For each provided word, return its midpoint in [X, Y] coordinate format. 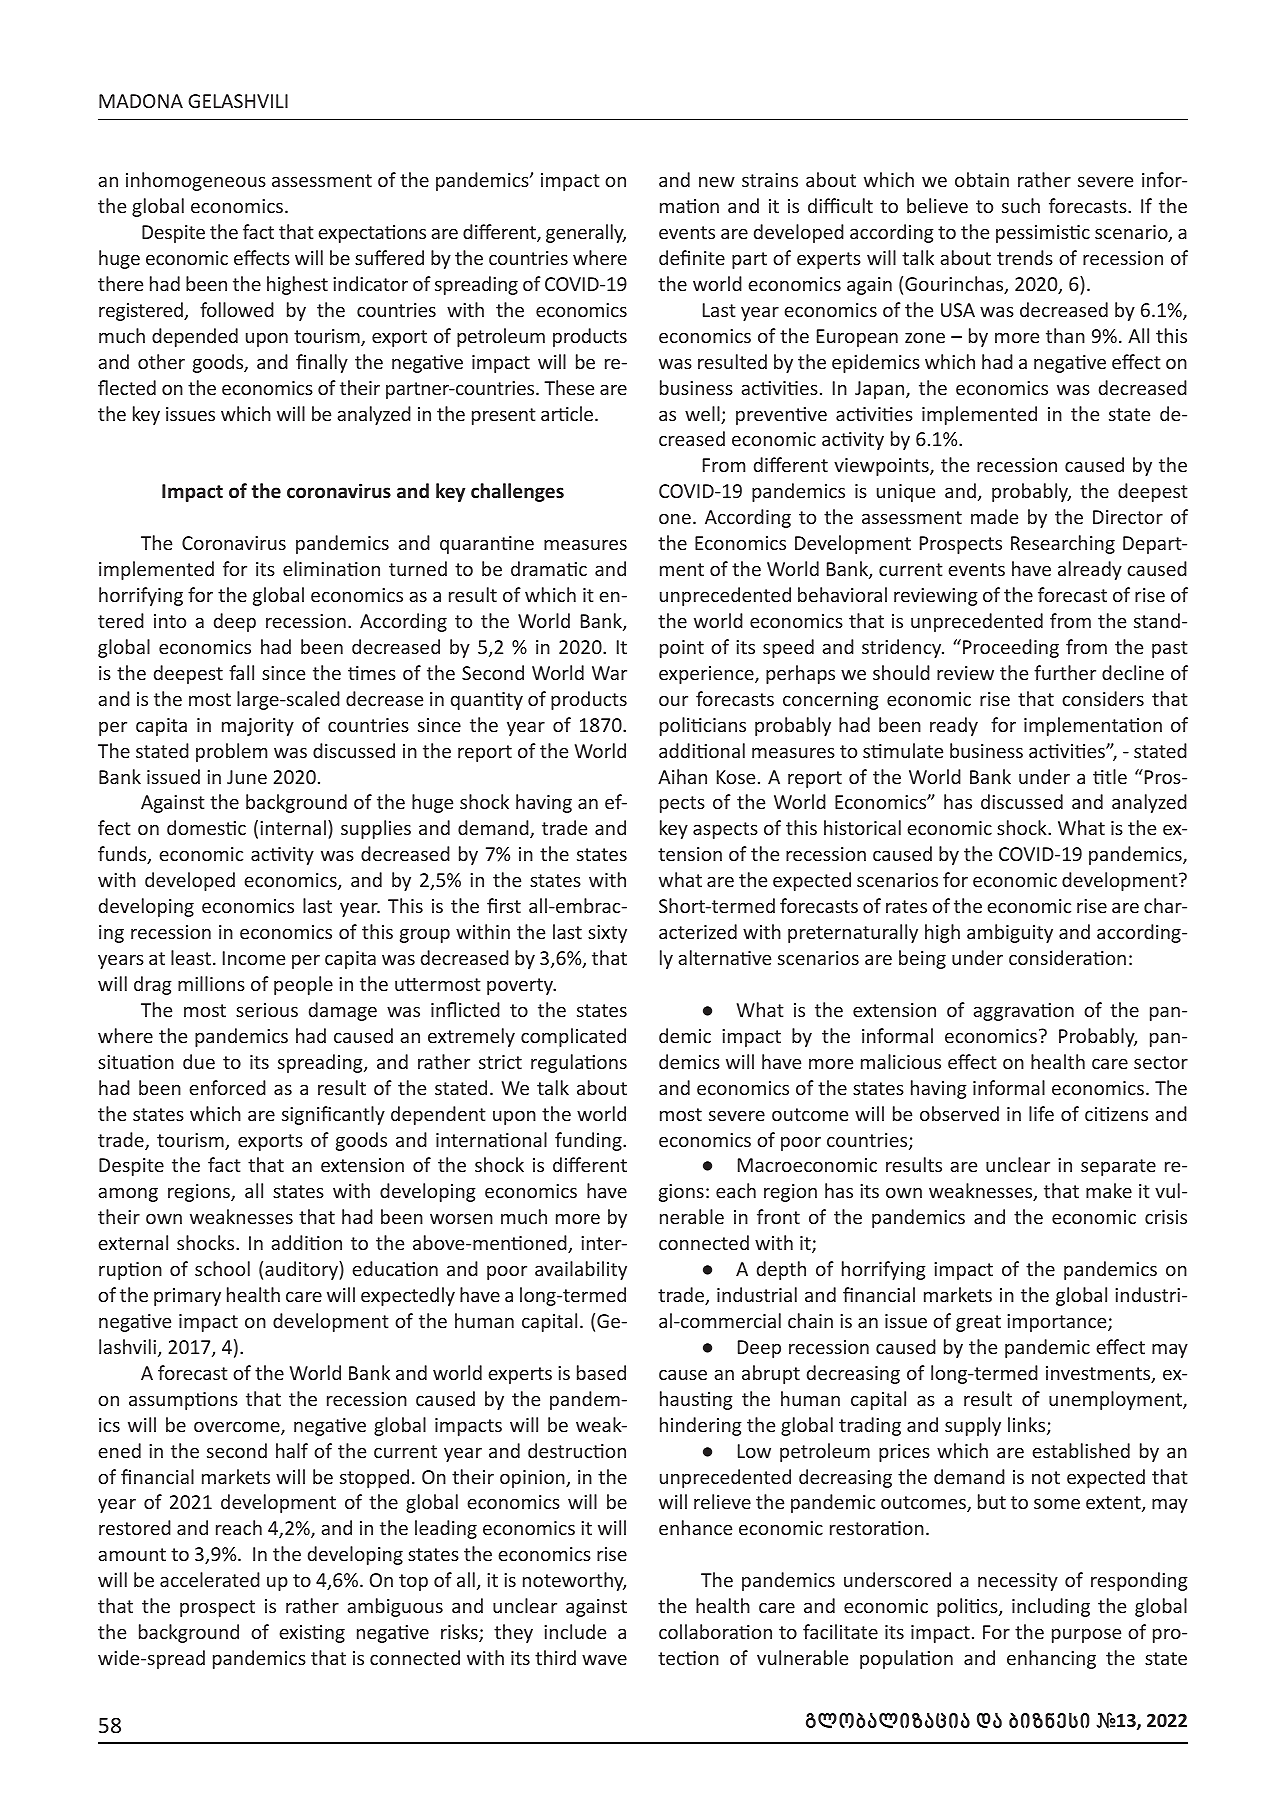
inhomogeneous [196, 181]
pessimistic [1043, 234]
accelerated [210, 1579]
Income [254, 958]
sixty [607, 934]
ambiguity [1010, 933]
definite [692, 257]
